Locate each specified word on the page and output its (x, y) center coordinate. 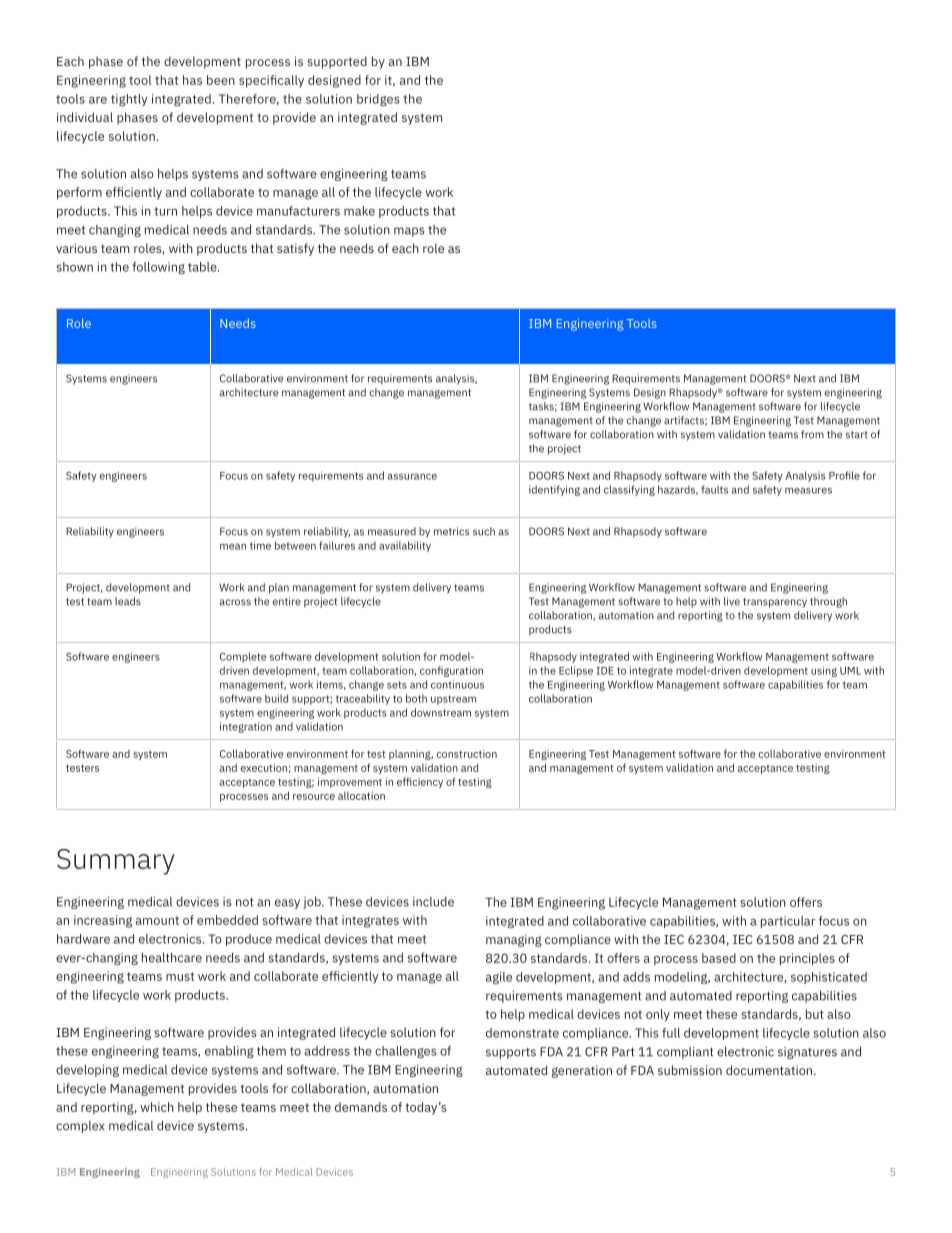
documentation (770, 1070)
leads (128, 601)
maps (409, 232)
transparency (775, 603)
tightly (129, 100)
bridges (378, 100)
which (157, 1107)
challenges (406, 1052)
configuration (451, 671)
